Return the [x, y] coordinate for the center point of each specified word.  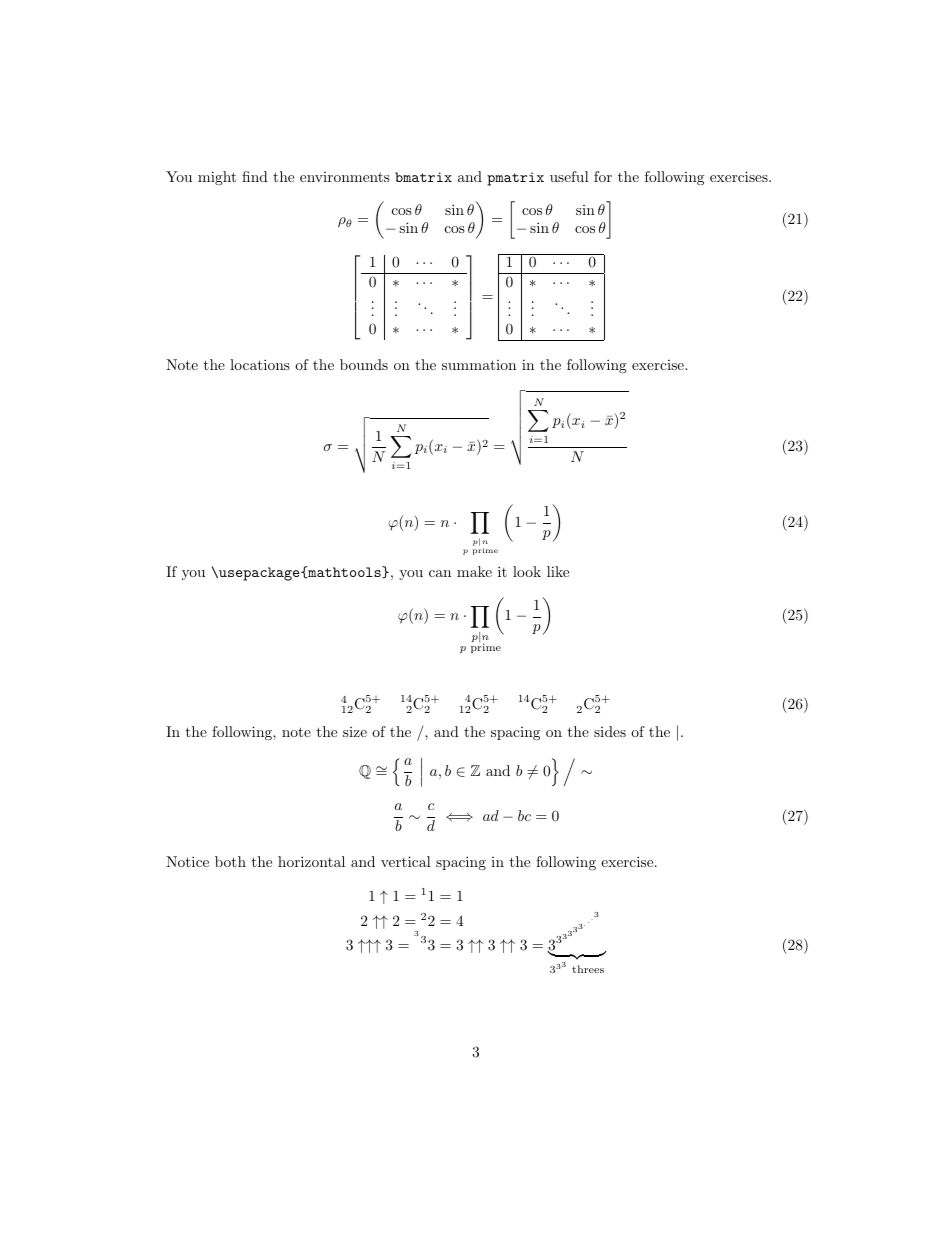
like [558, 571]
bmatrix [423, 177]
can [440, 573]
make [474, 571]
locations [260, 364]
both [230, 861]
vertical [406, 861]
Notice [187, 861]
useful [569, 176]
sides [610, 731]
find [255, 176]
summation [479, 365]
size [355, 732]
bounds [364, 364]
